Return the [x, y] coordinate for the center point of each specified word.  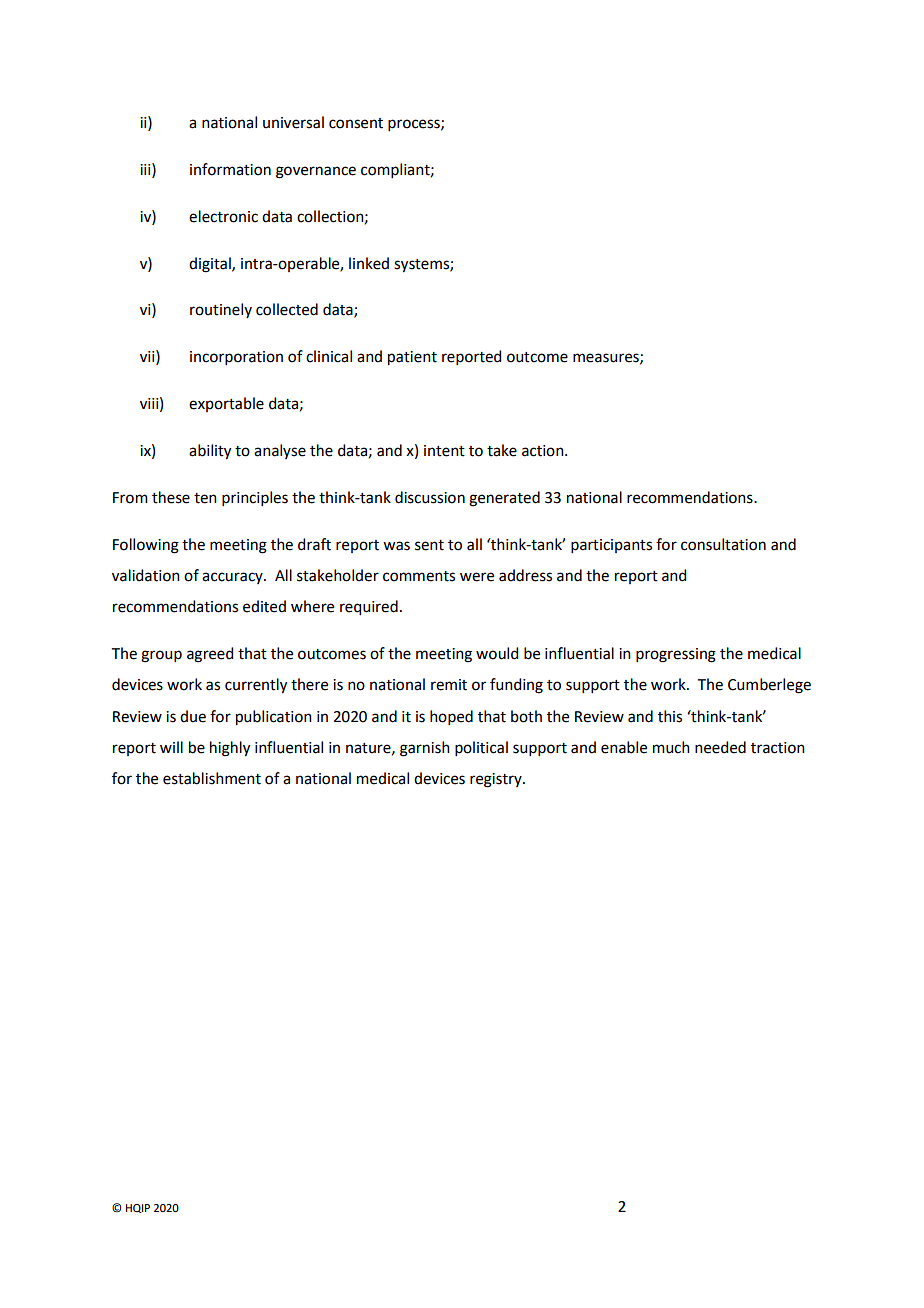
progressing [676, 655]
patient [412, 358]
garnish [425, 749]
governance [316, 172]
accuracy [233, 578]
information [230, 169]
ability [210, 452]
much [671, 747]
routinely [221, 310]
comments [419, 576]
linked [369, 263]
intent [444, 451]
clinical [329, 356]
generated [504, 499]
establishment [212, 778]
